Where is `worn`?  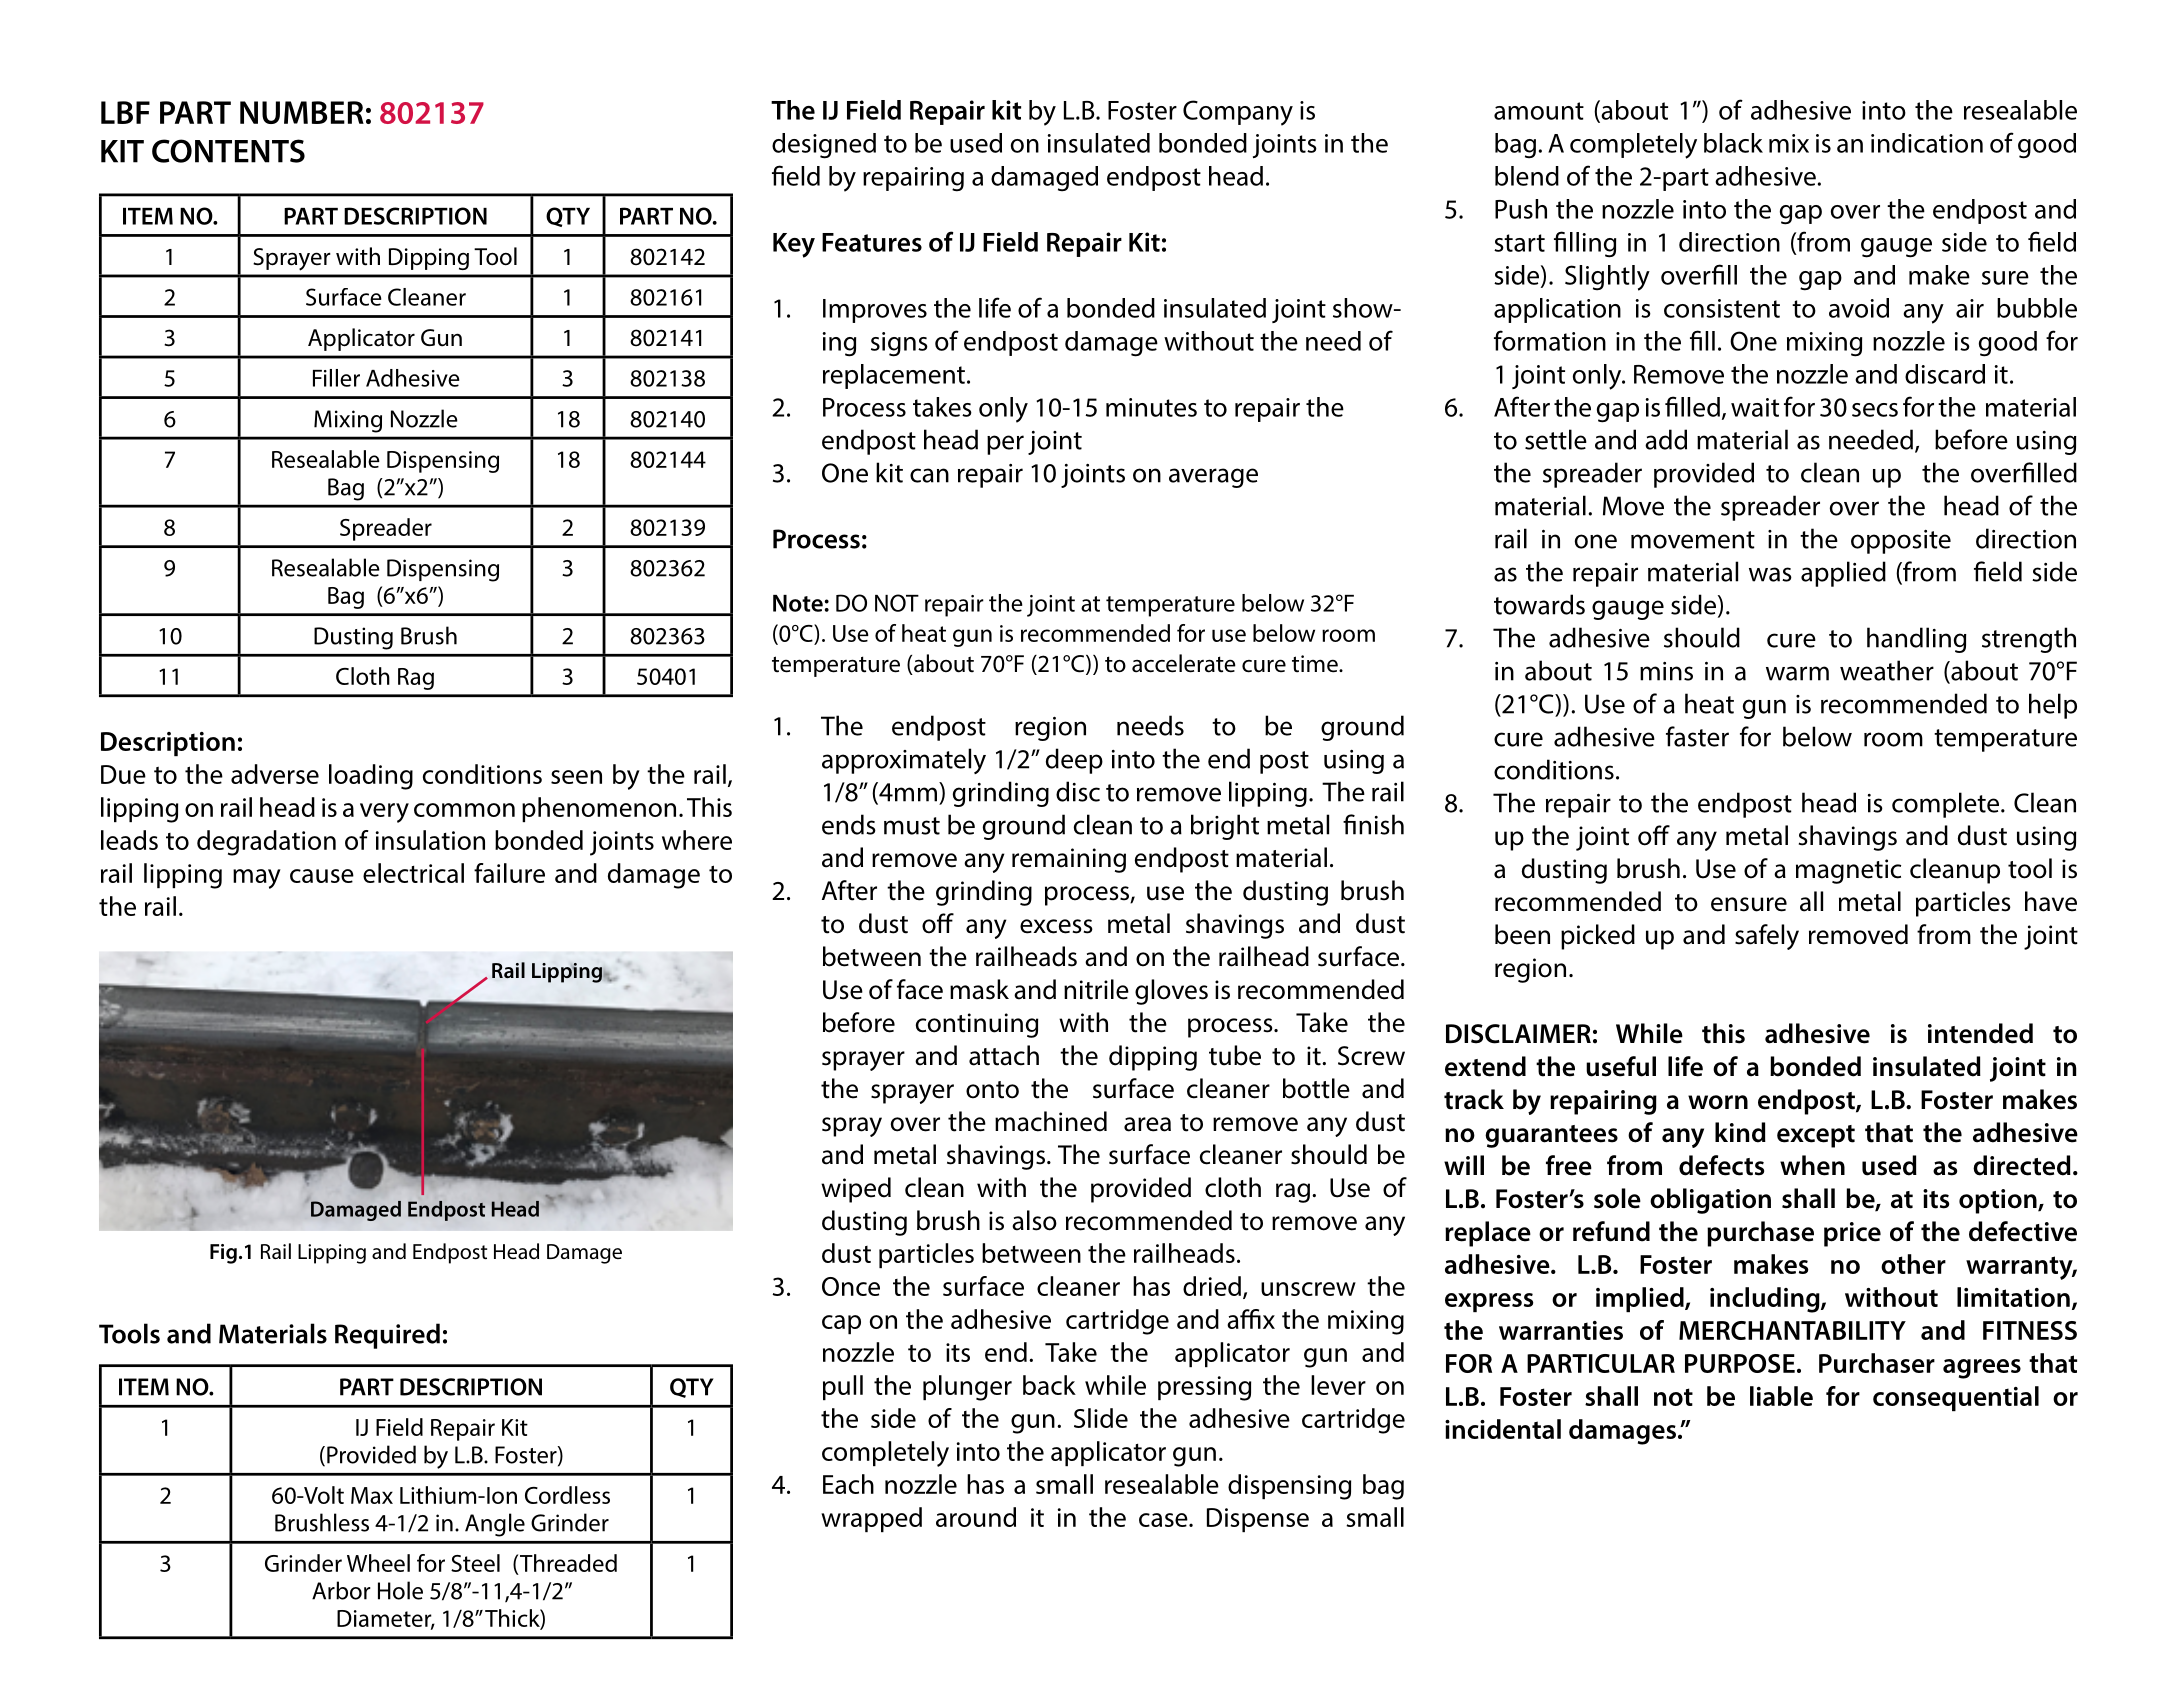 worn is located at coordinates (1718, 1102).
